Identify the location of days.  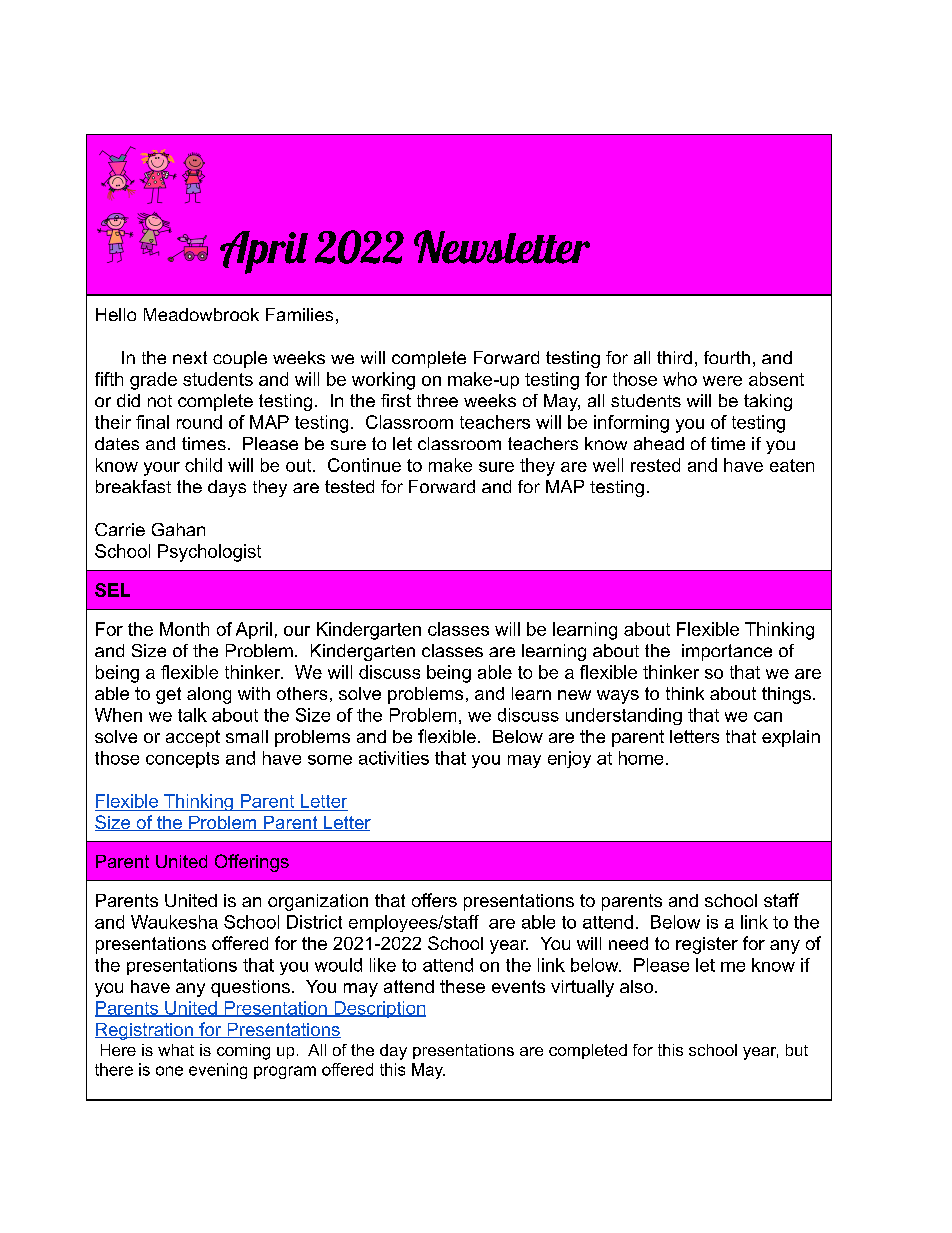
(227, 488).
